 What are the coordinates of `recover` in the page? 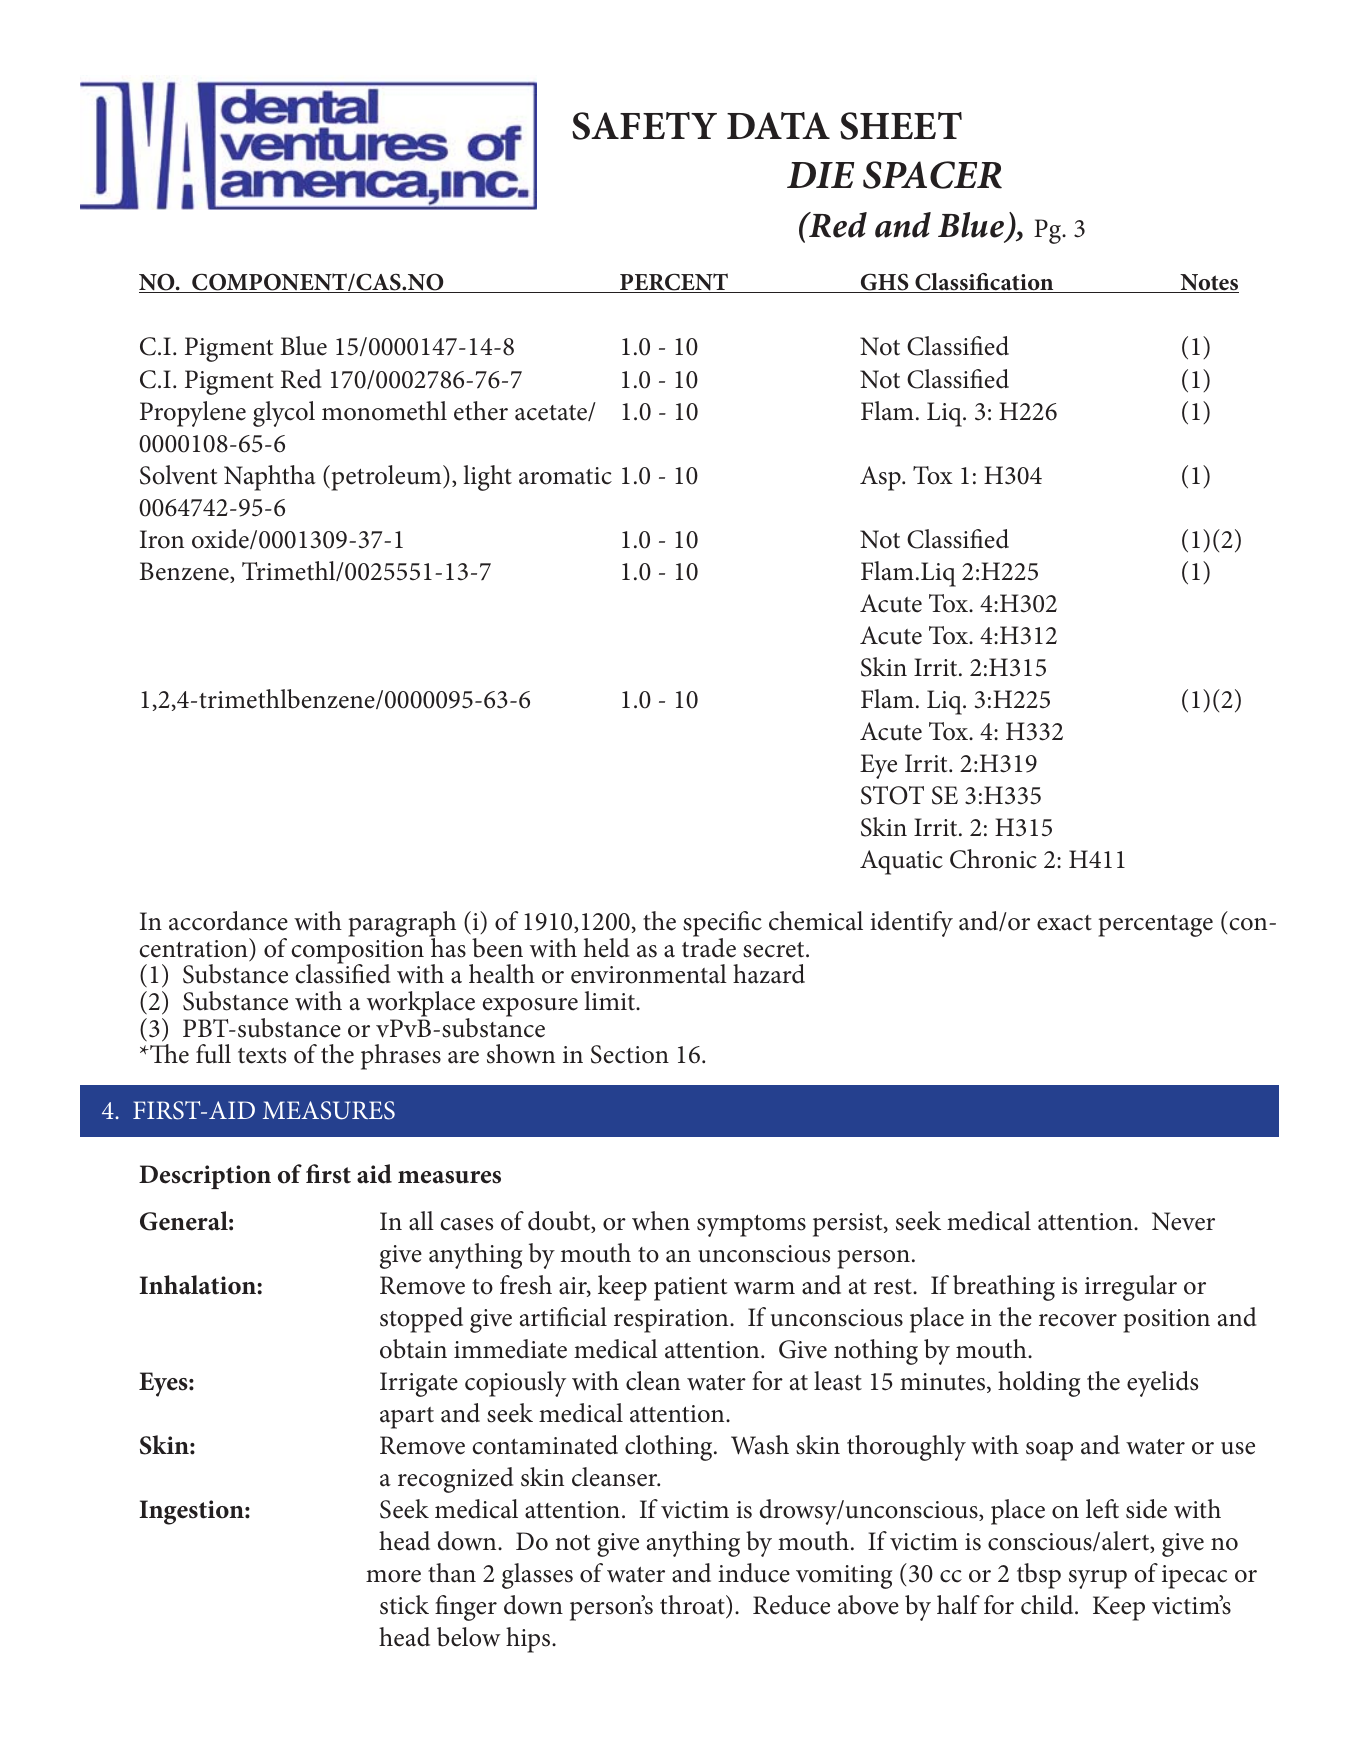 It's located at (1078, 1320).
